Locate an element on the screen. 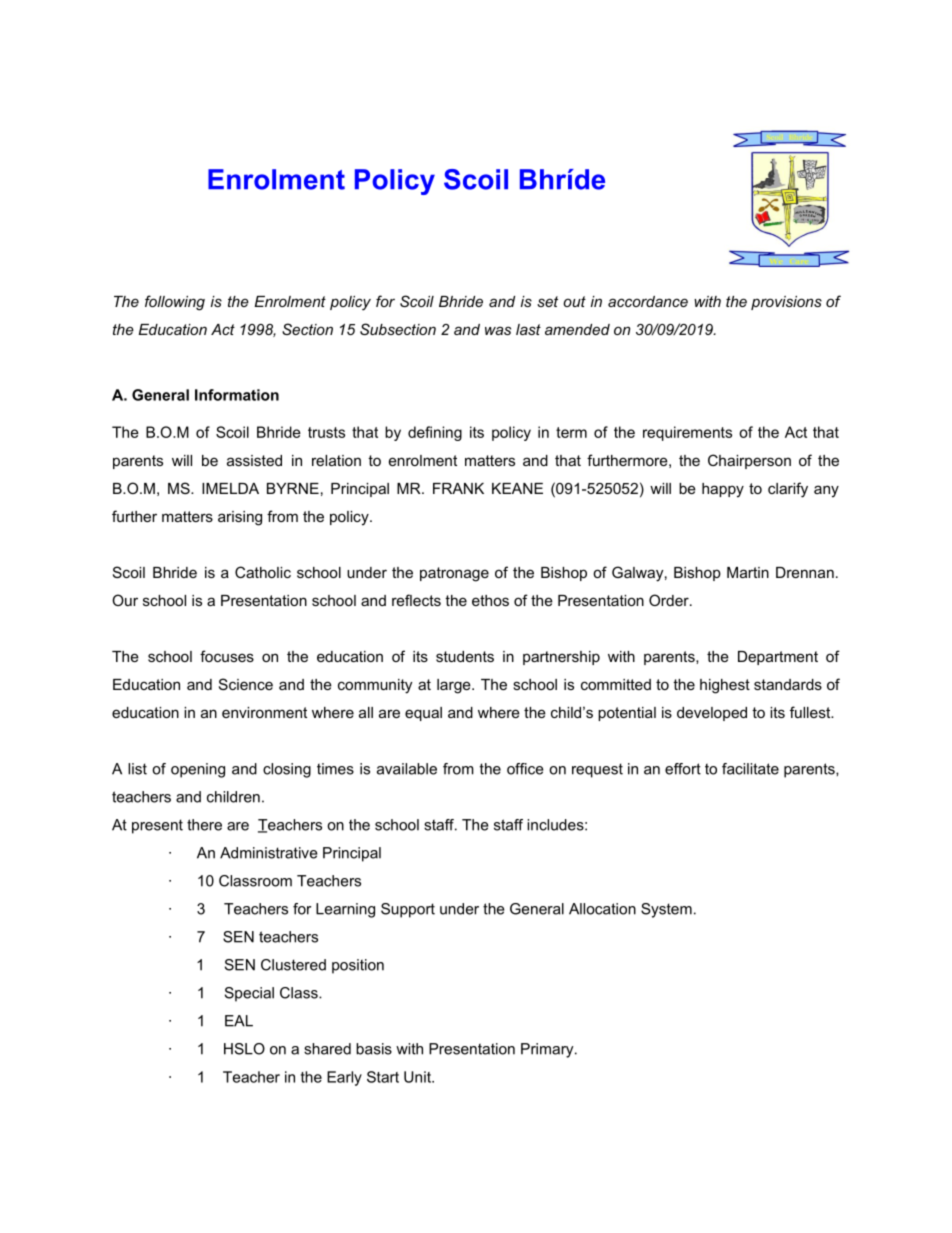  Administrative is located at coordinates (269, 853).
